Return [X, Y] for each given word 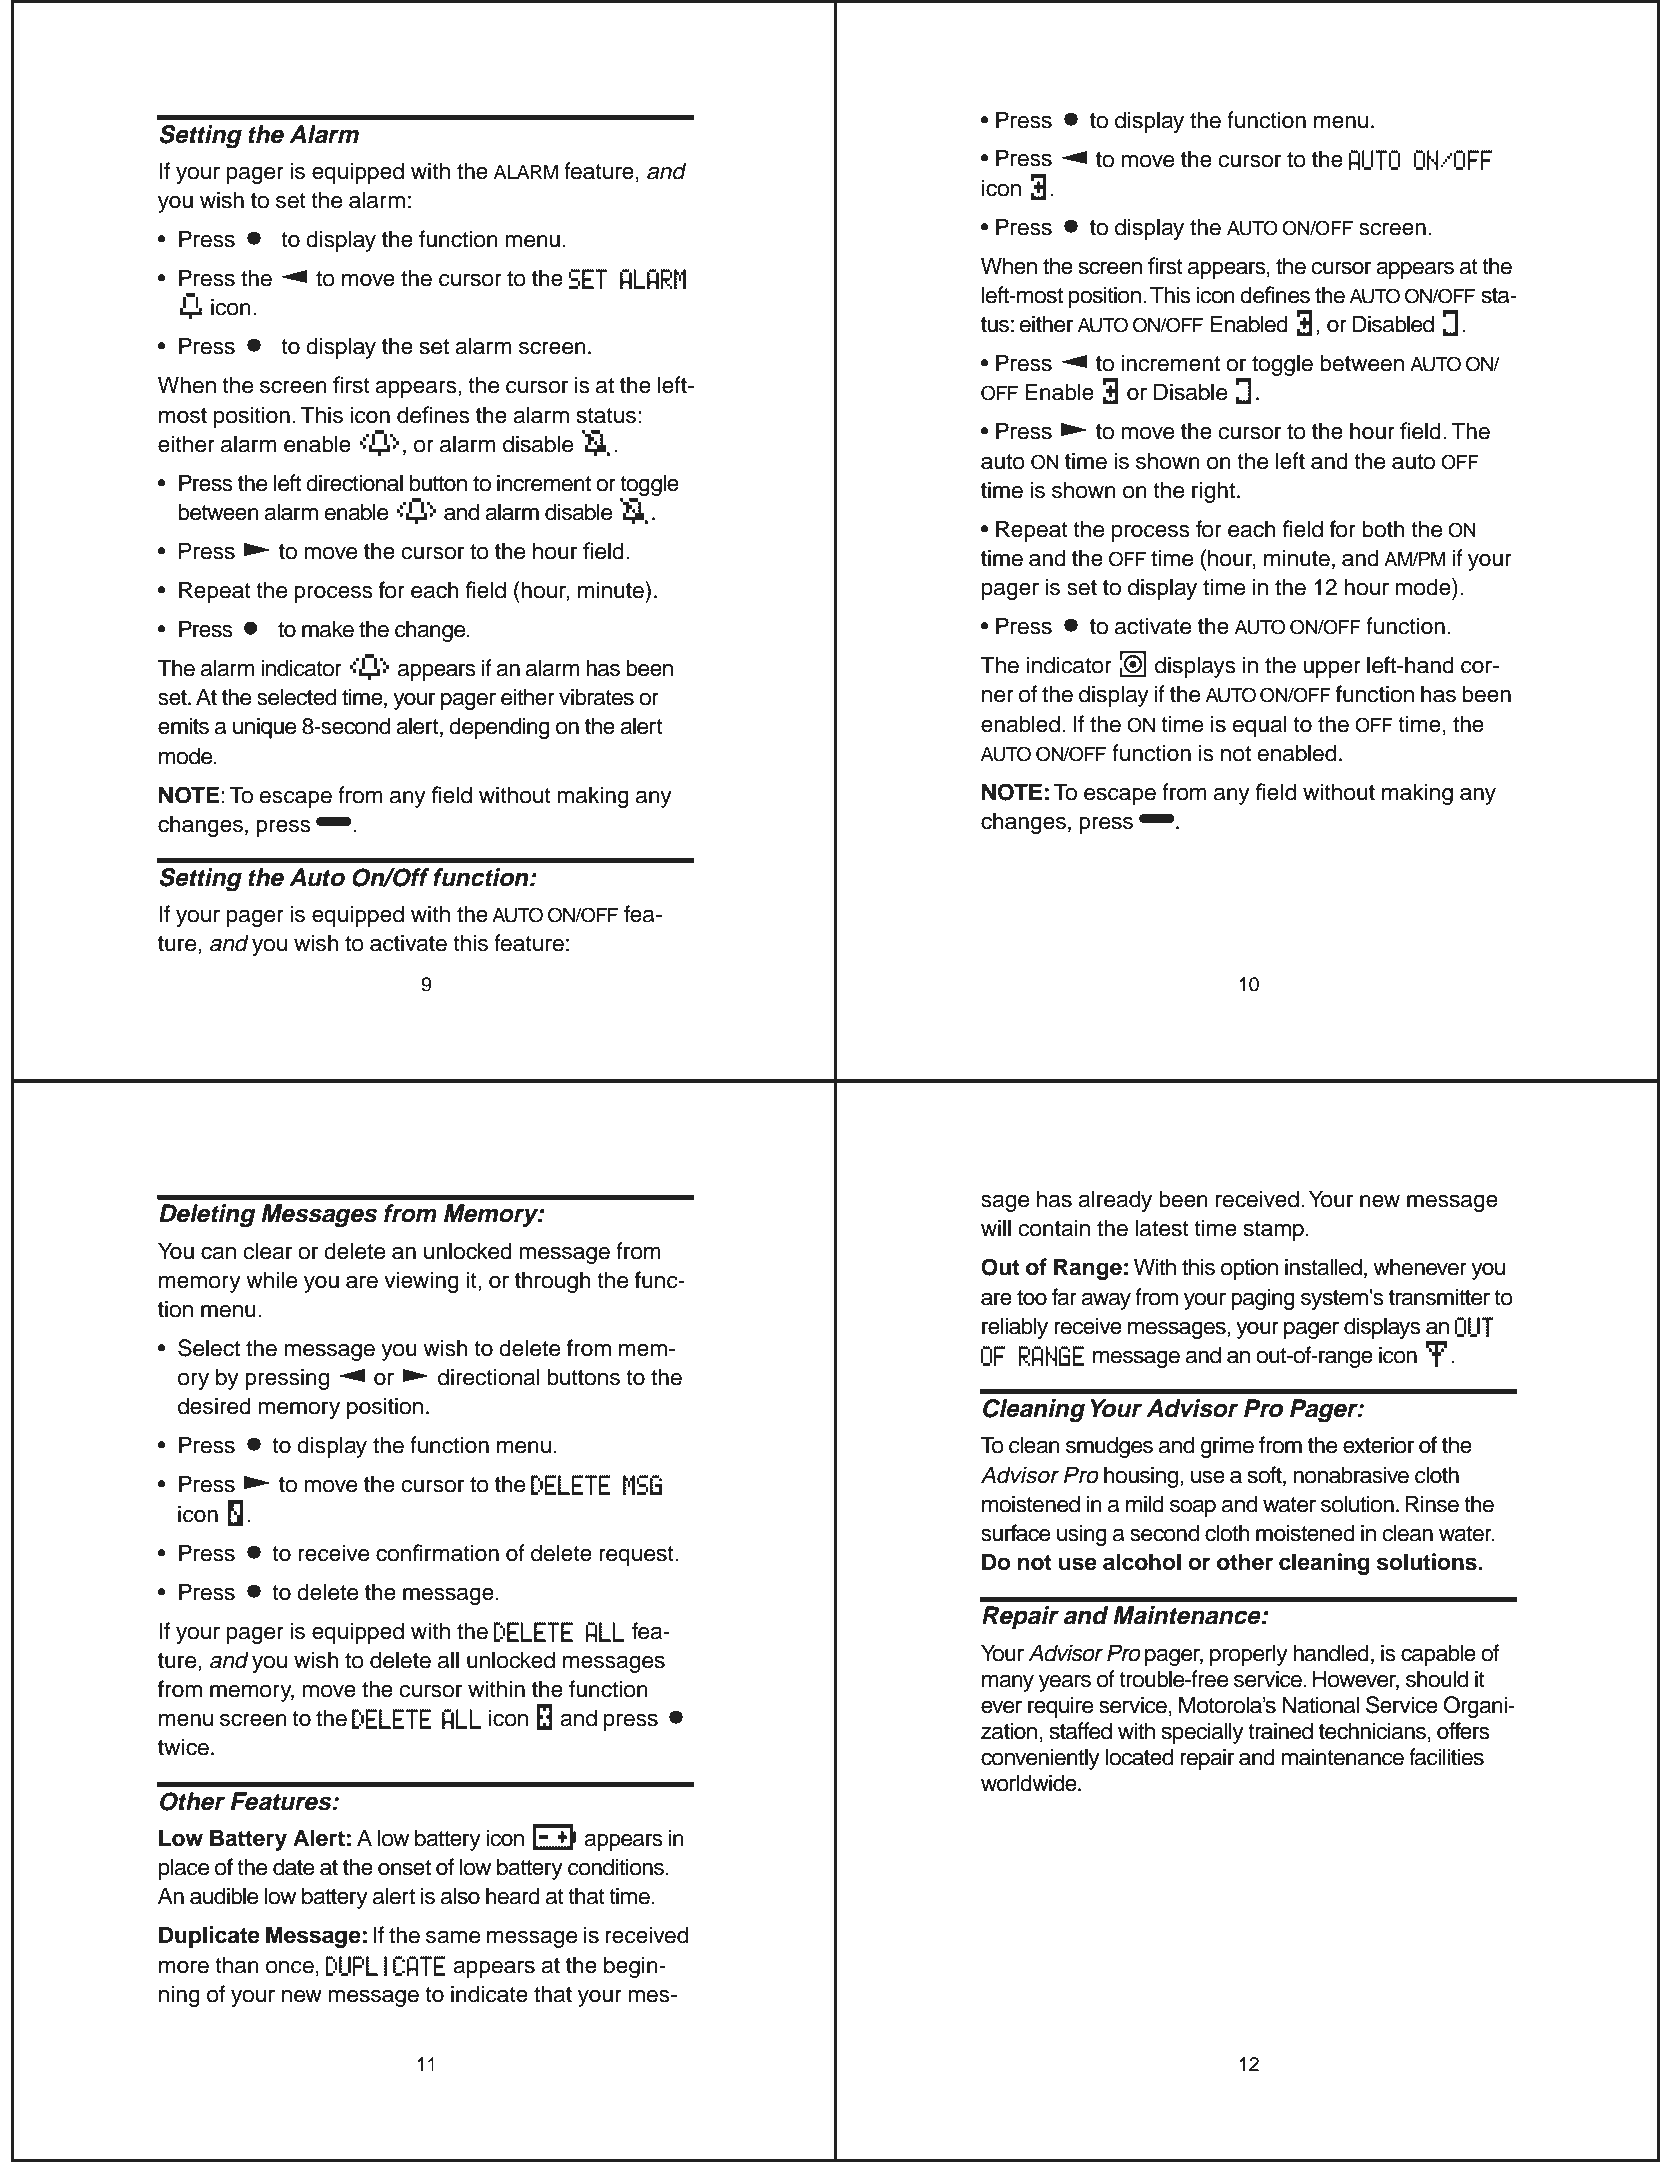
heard [513, 1896]
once [290, 1967]
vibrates [596, 697]
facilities [1446, 1757]
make [328, 629]
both [1383, 529]
